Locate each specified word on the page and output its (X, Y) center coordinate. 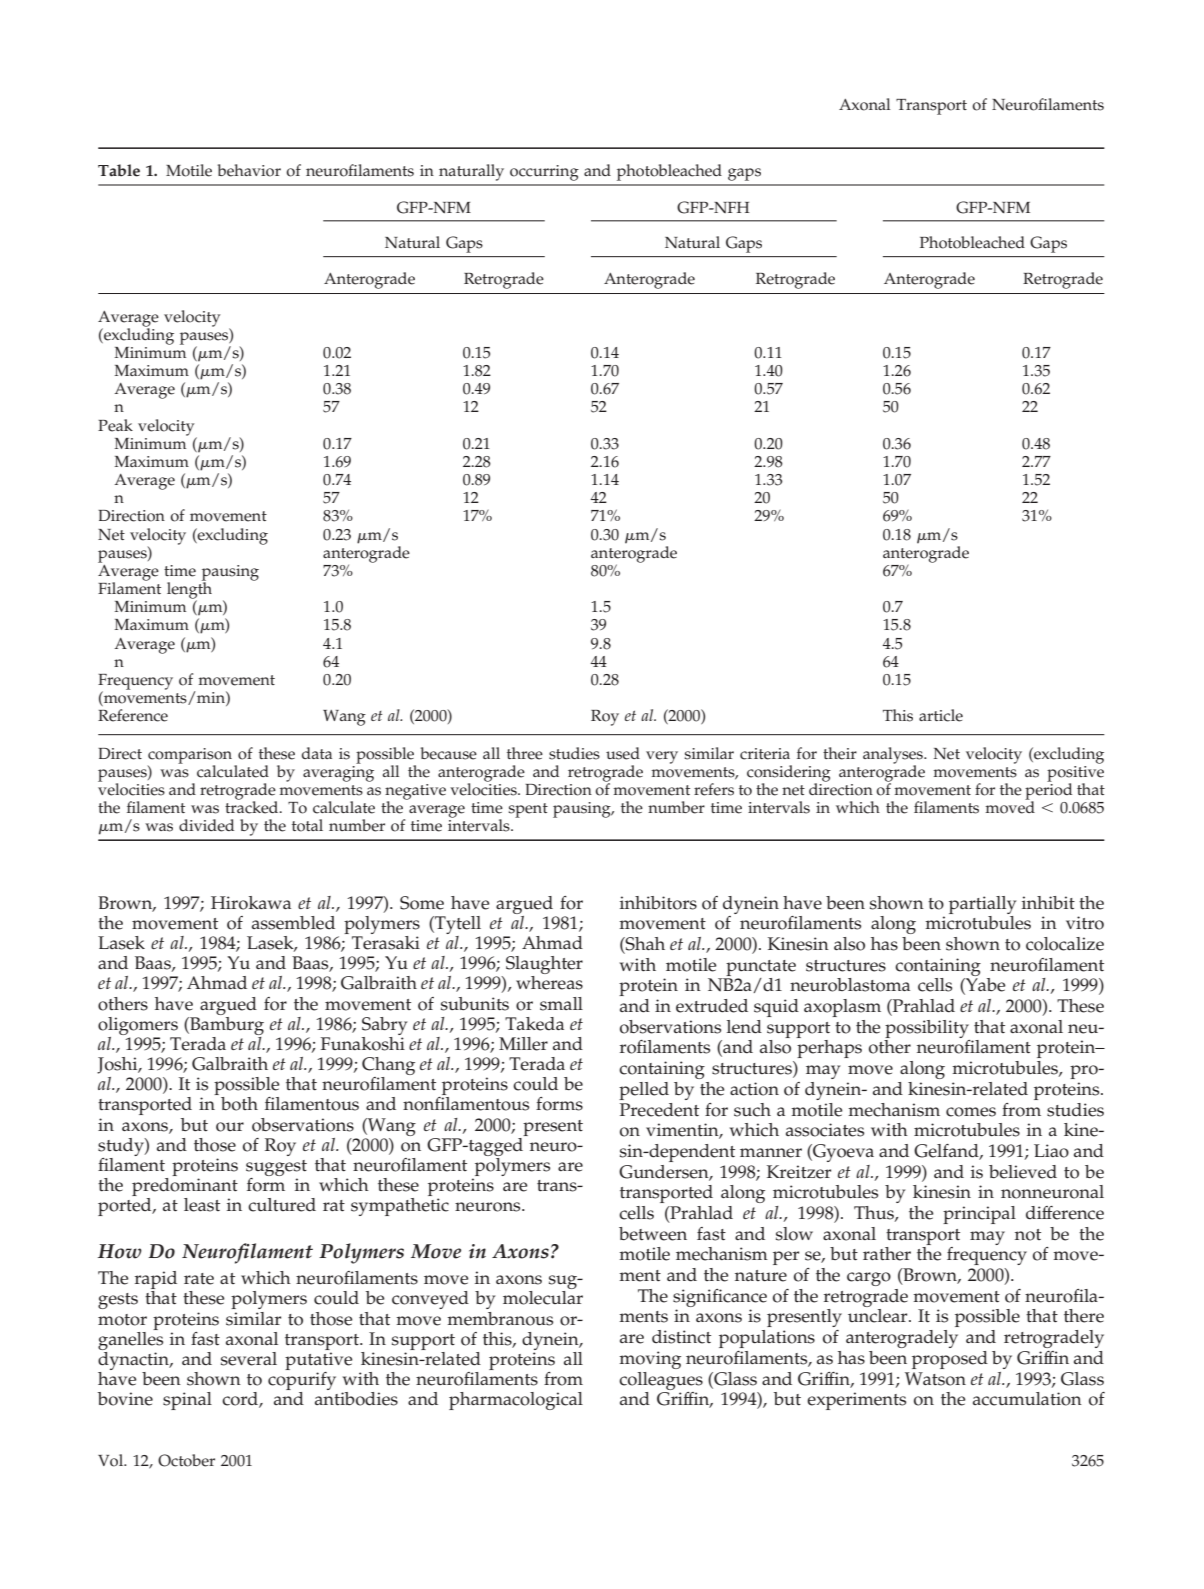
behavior (249, 170)
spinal (187, 1401)
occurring (544, 173)
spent (528, 810)
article (941, 715)
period (1048, 791)
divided (206, 825)
